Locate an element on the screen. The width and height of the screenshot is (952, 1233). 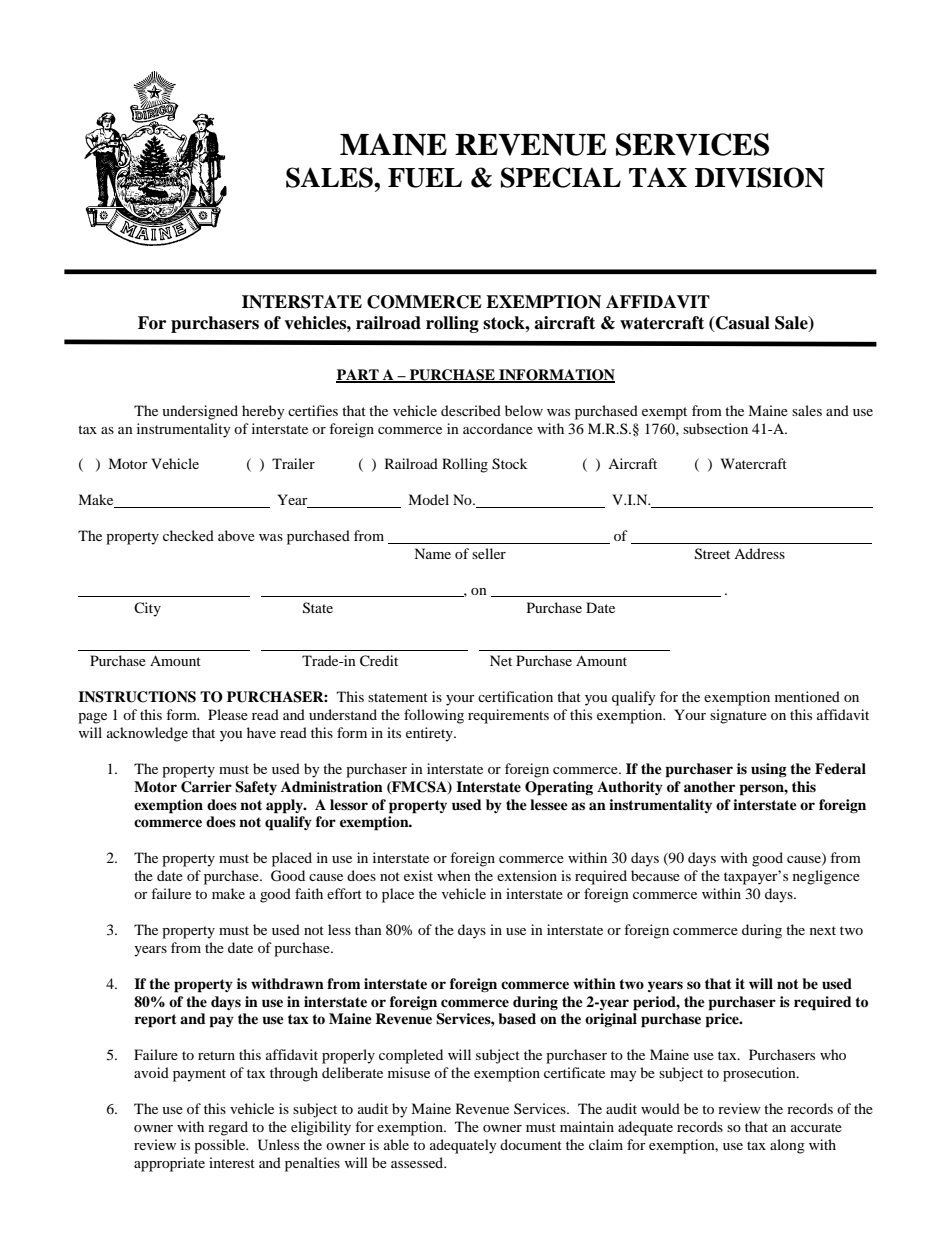
FUEL is located at coordinates (425, 178).
